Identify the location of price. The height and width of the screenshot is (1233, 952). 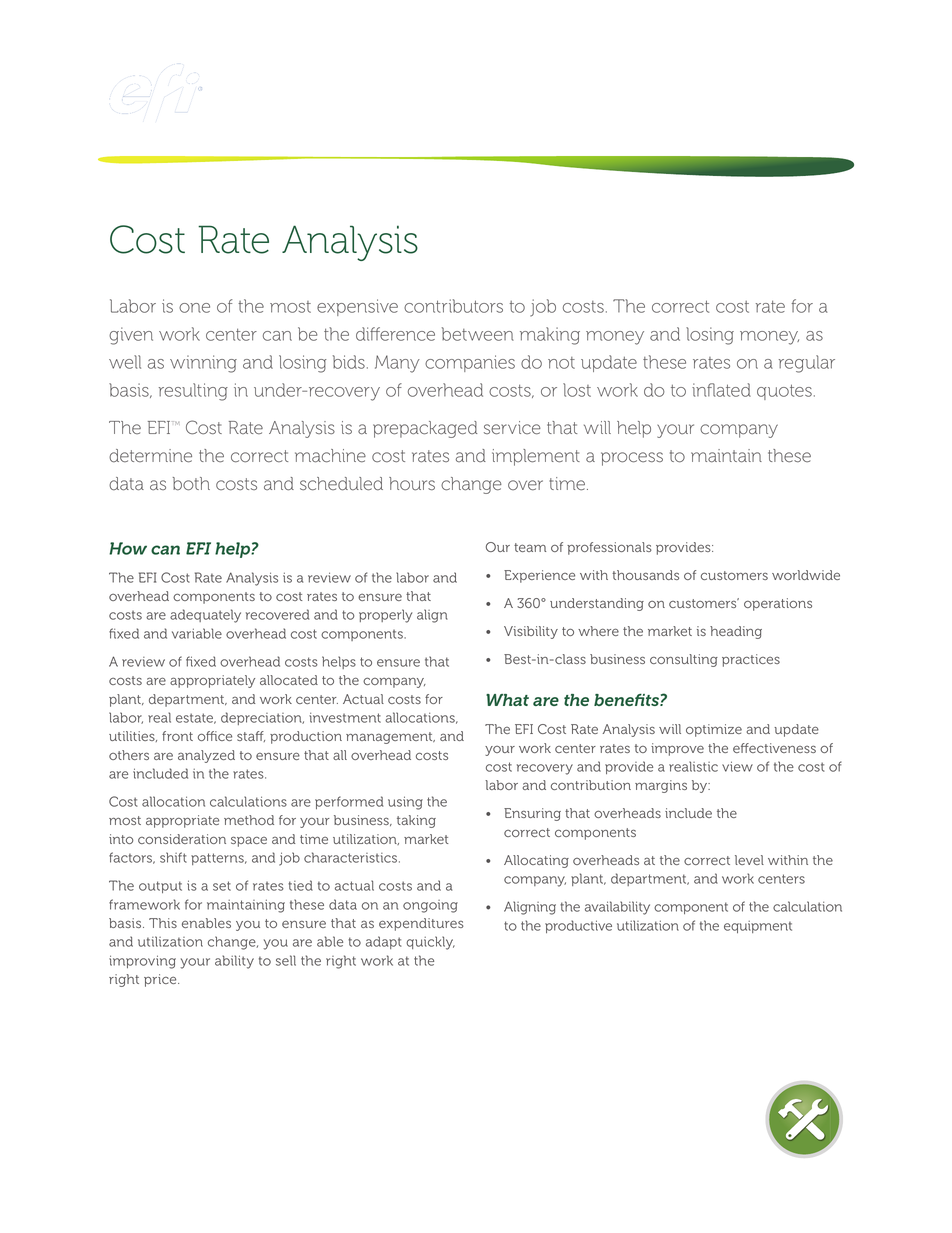
(161, 980).
